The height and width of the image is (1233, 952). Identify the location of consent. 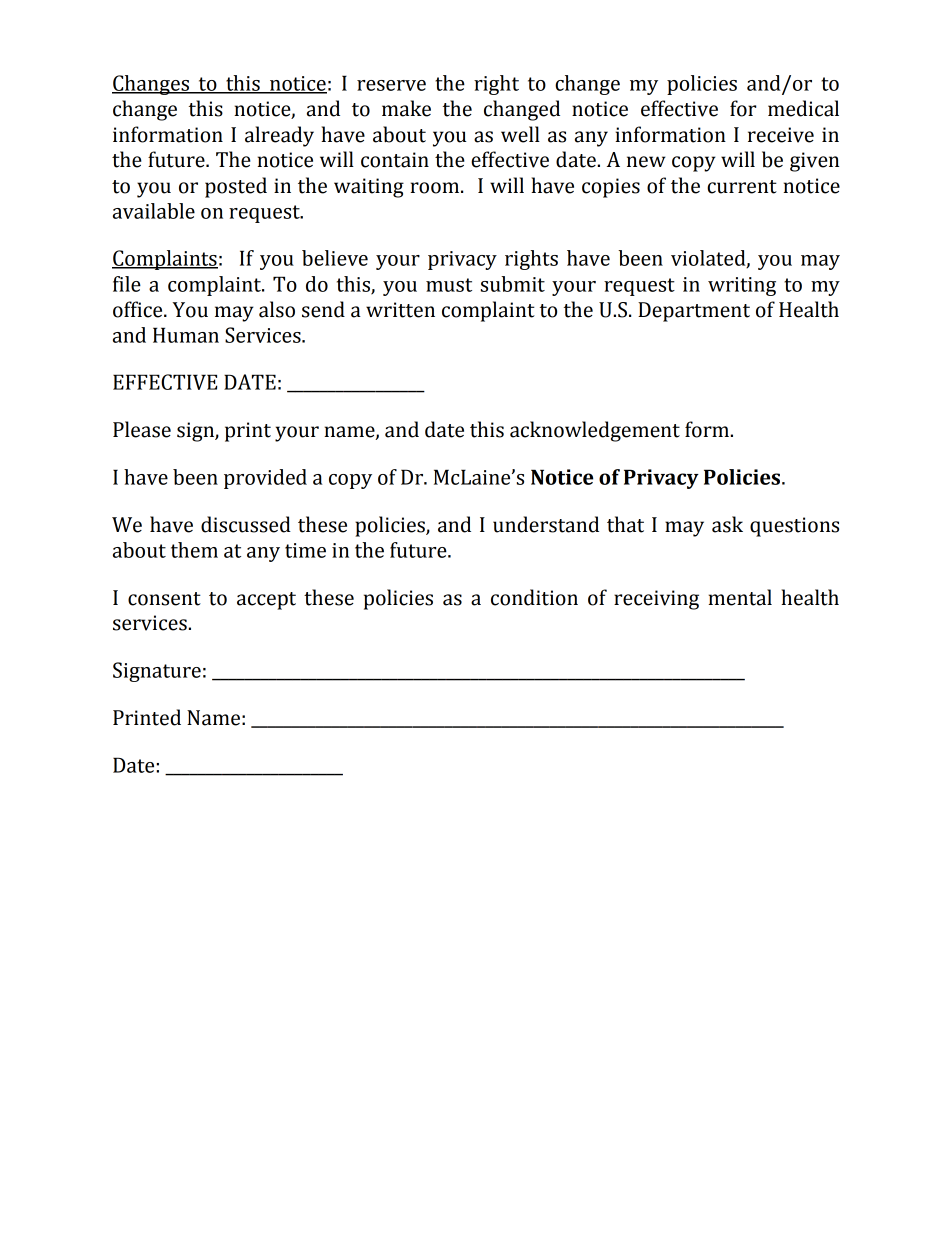
(164, 599).
